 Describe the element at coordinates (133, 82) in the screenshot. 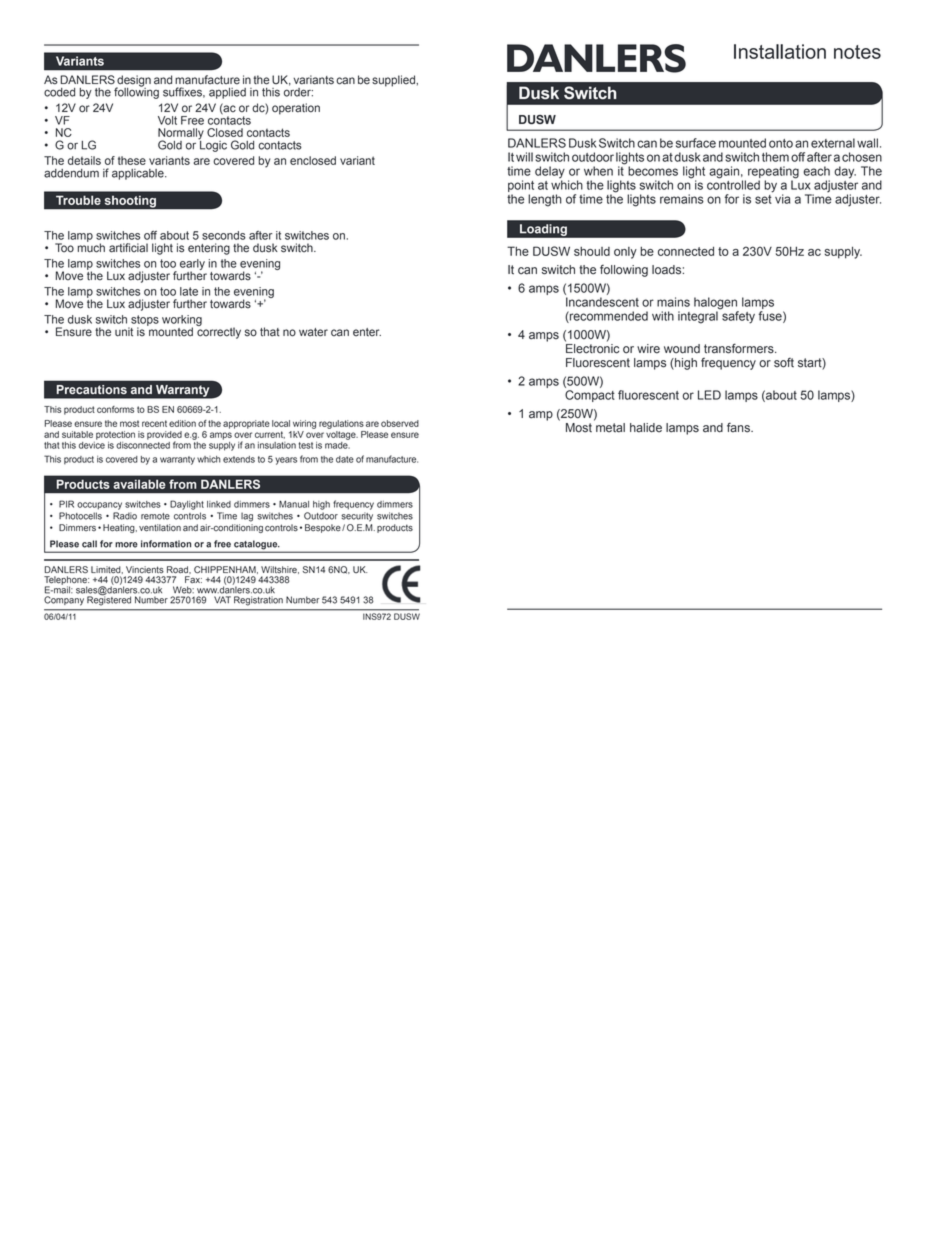

I see `design` at that location.
